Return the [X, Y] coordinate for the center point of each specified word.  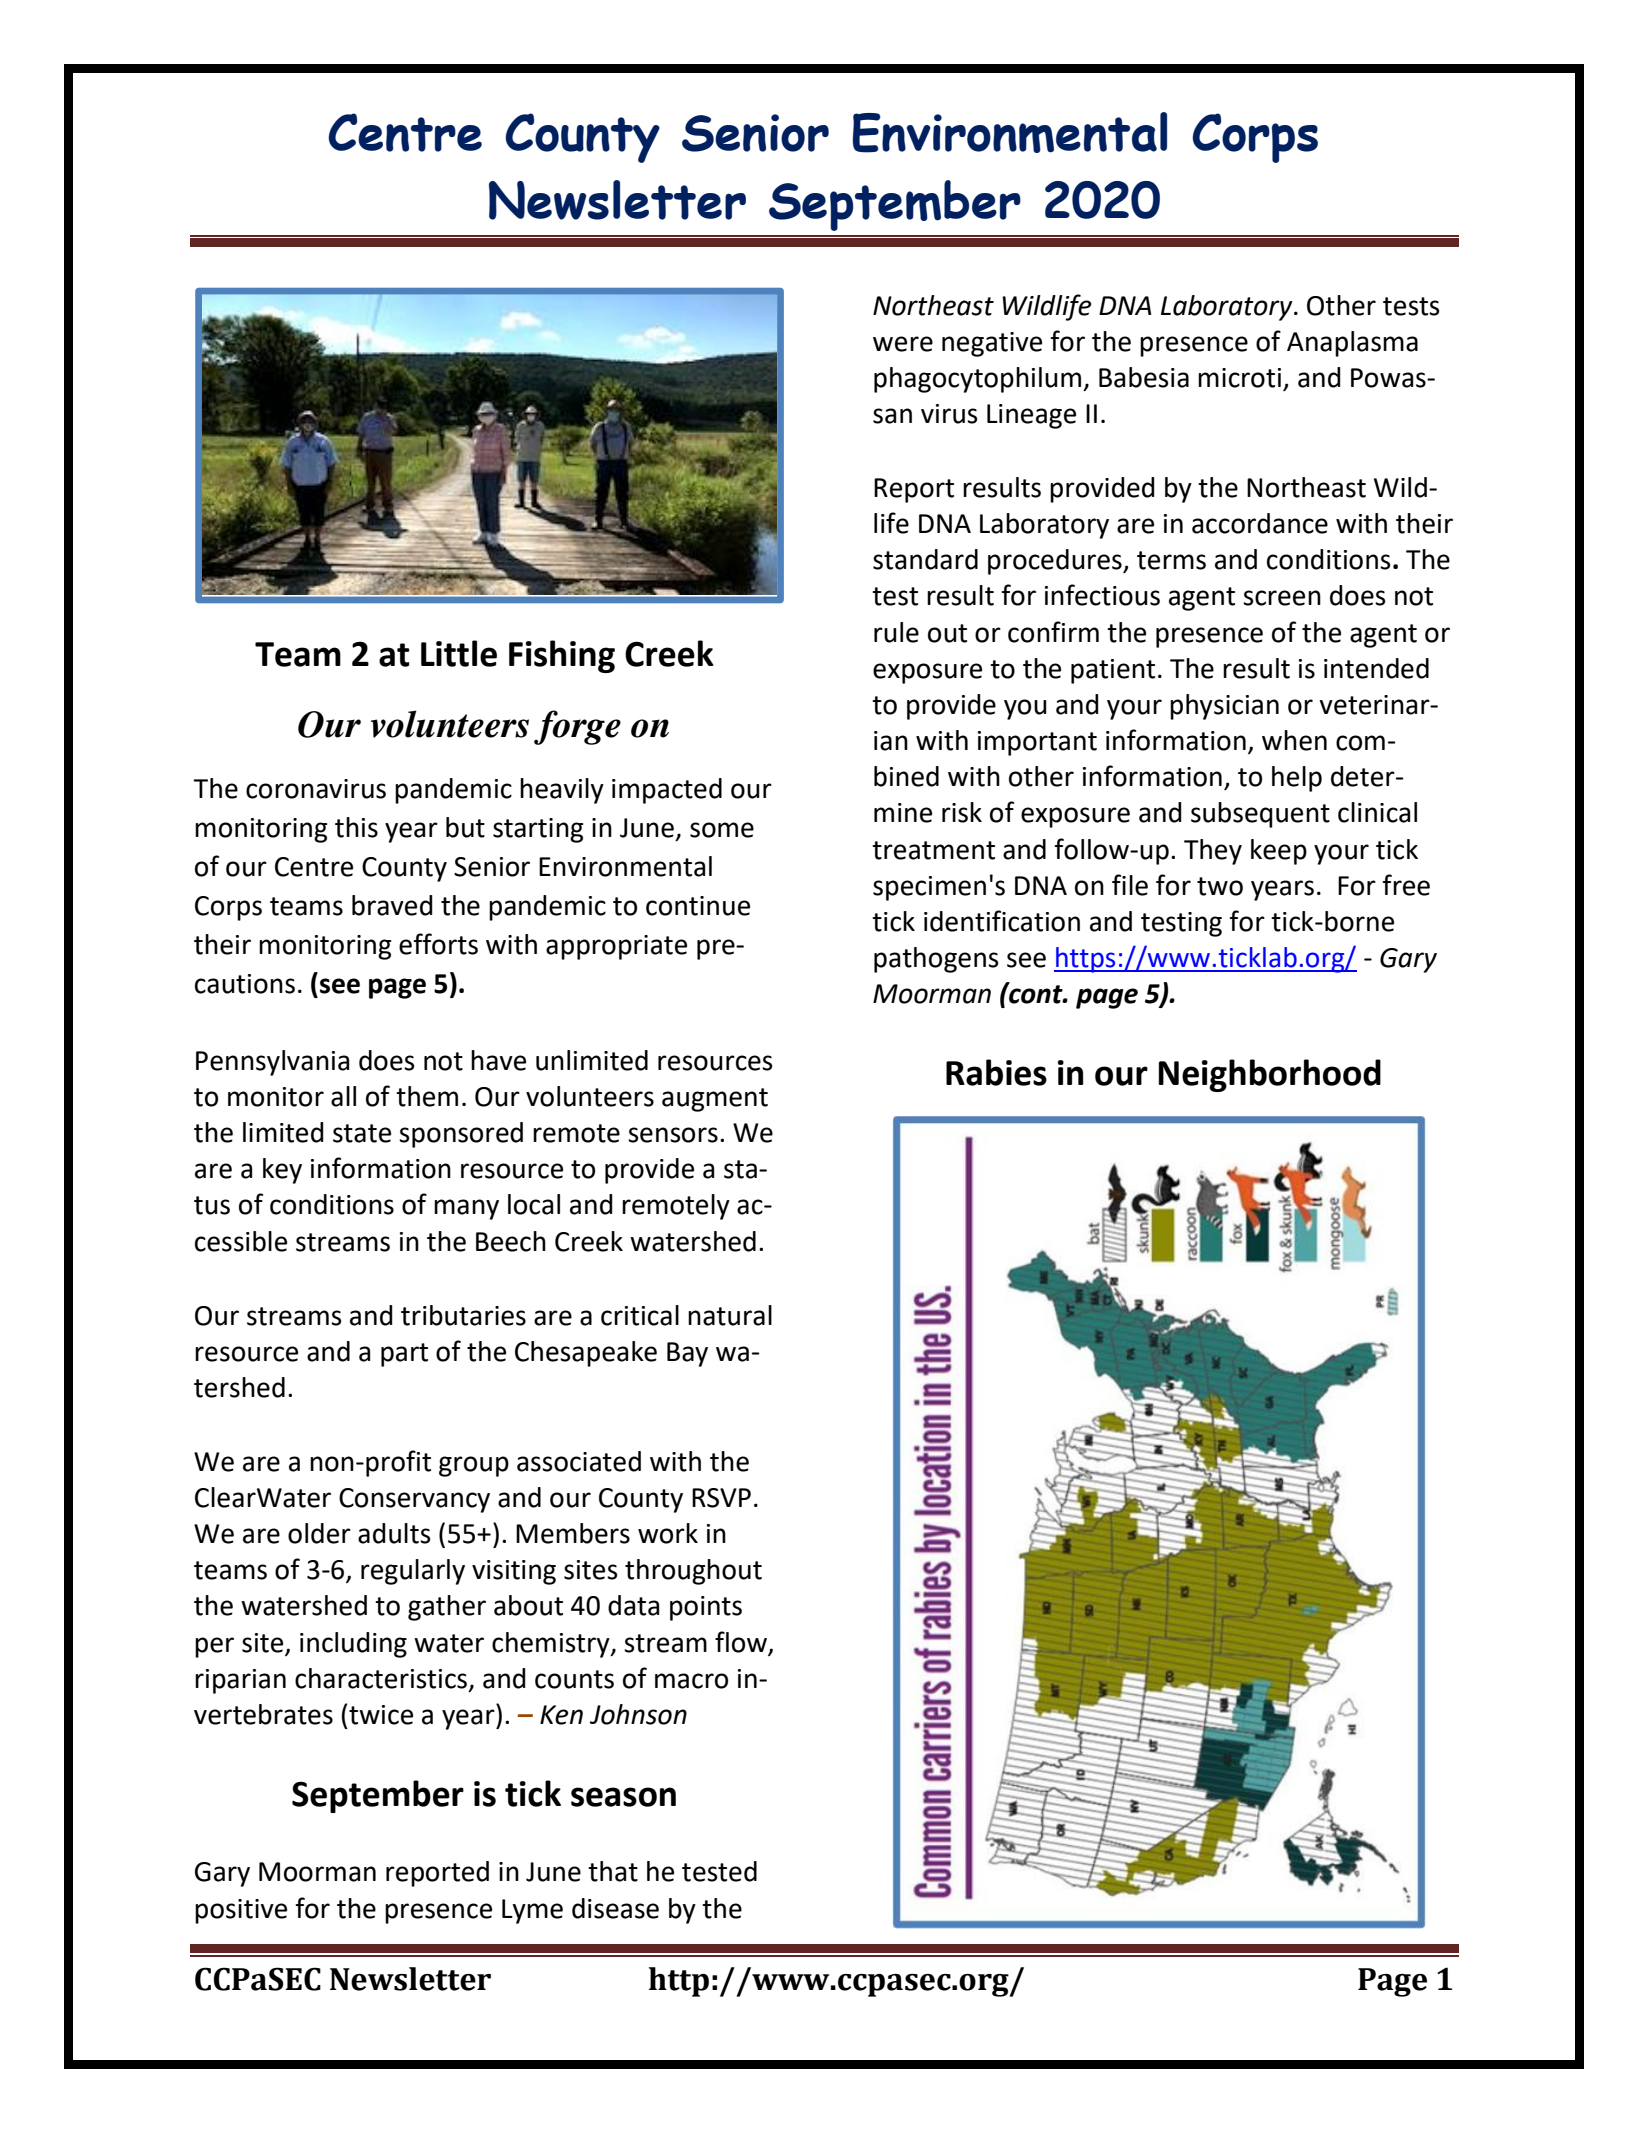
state [362, 1133]
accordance [1260, 523]
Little [459, 653]
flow [741, 1642]
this [356, 827]
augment [715, 1100]
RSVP [721, 1498]
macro [691, 1681]
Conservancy [414, 1500]
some [722, 830]
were [903, 344]
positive [241, 1911]
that [613, 1871]
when [1294, 740]
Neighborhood [1270, 1075]
